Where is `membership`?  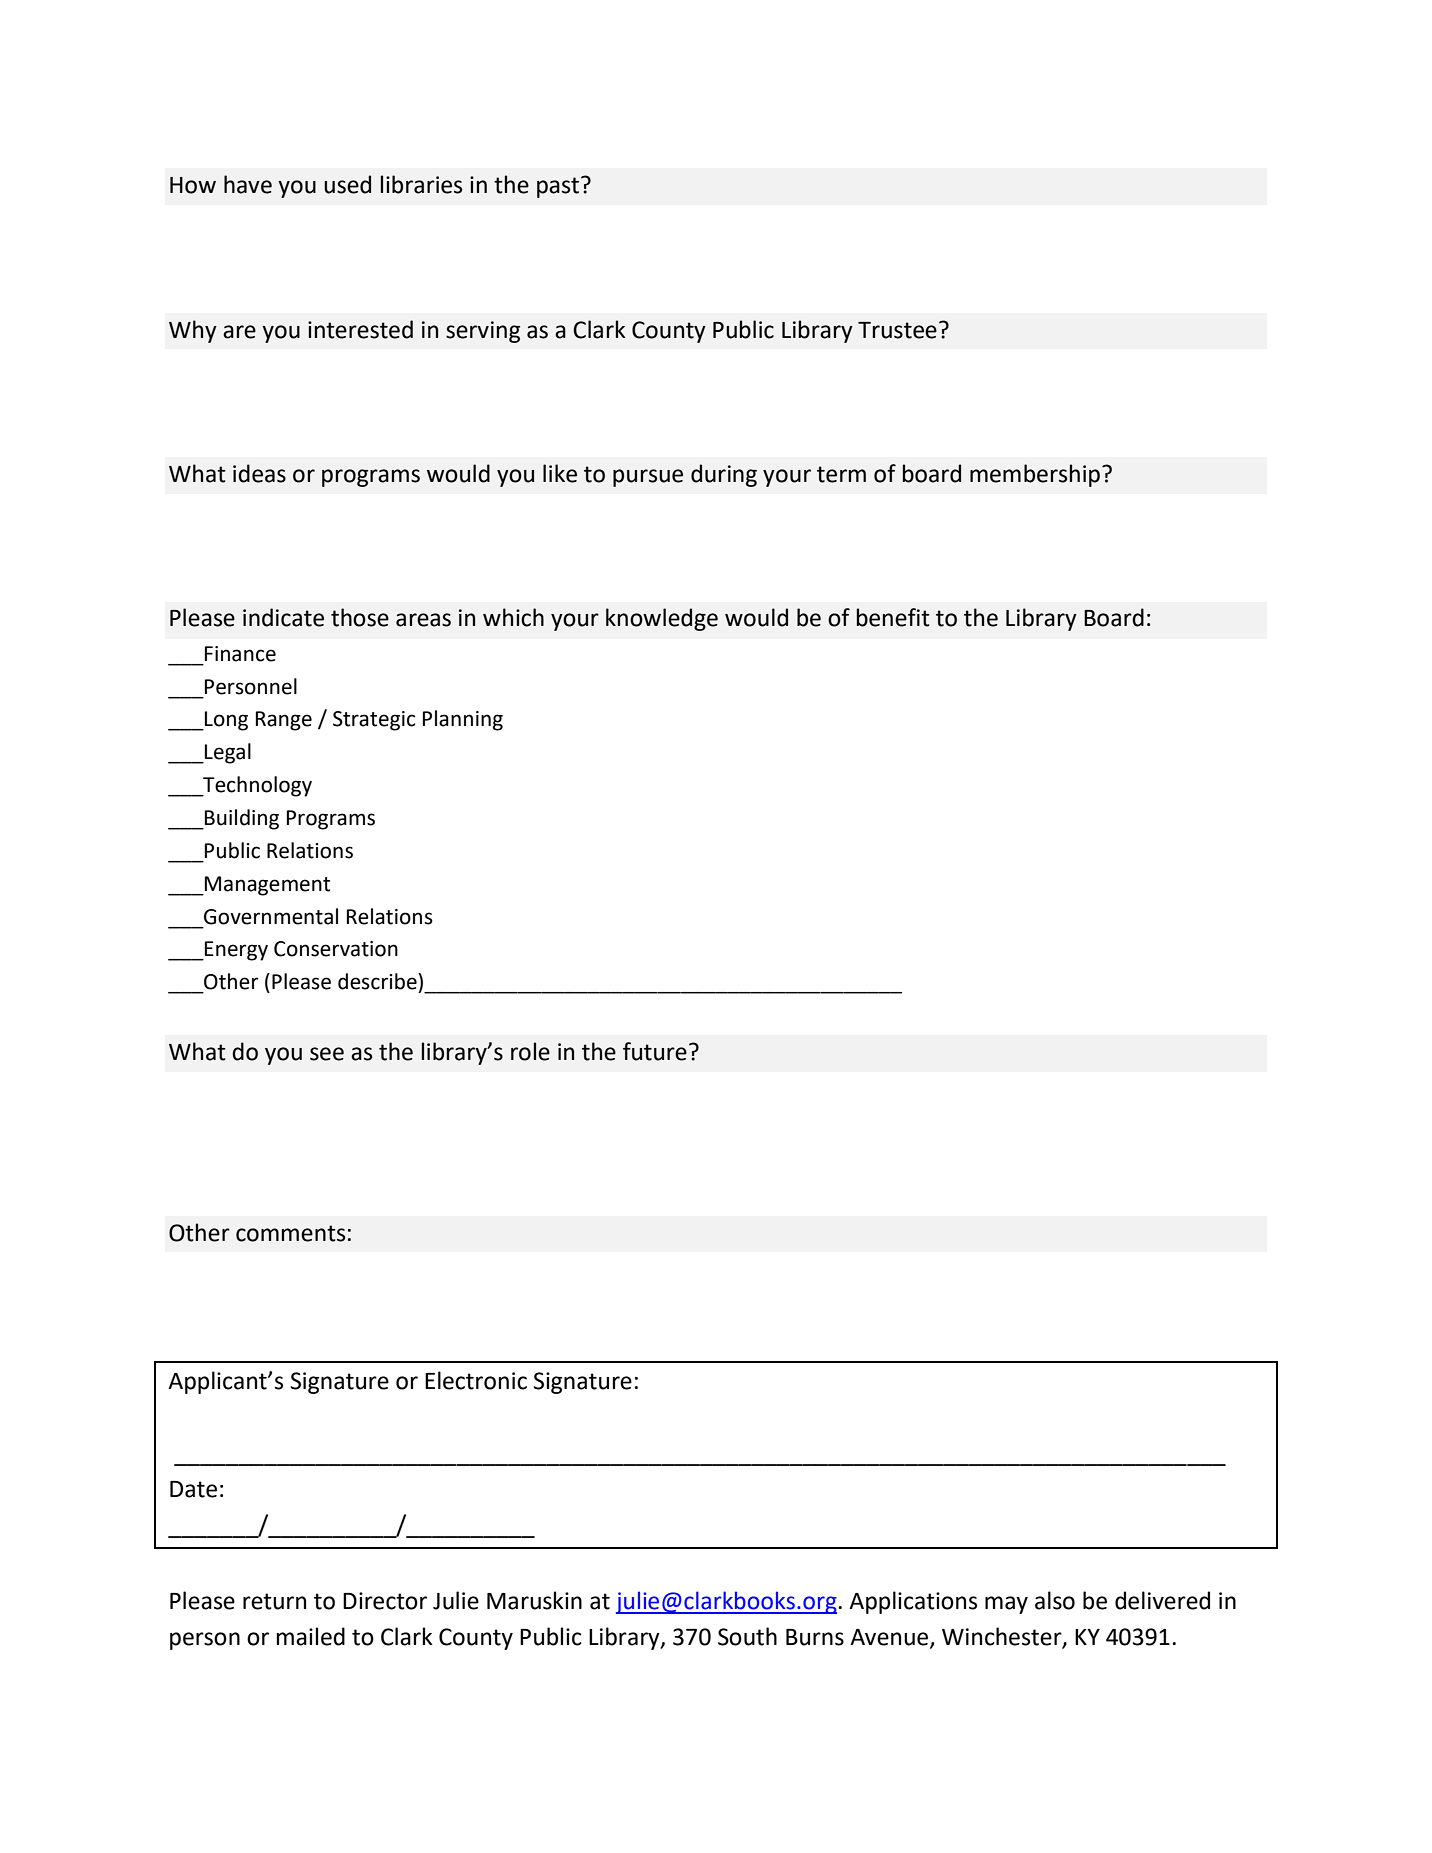 membership is located at coordinates (1035, 475).
